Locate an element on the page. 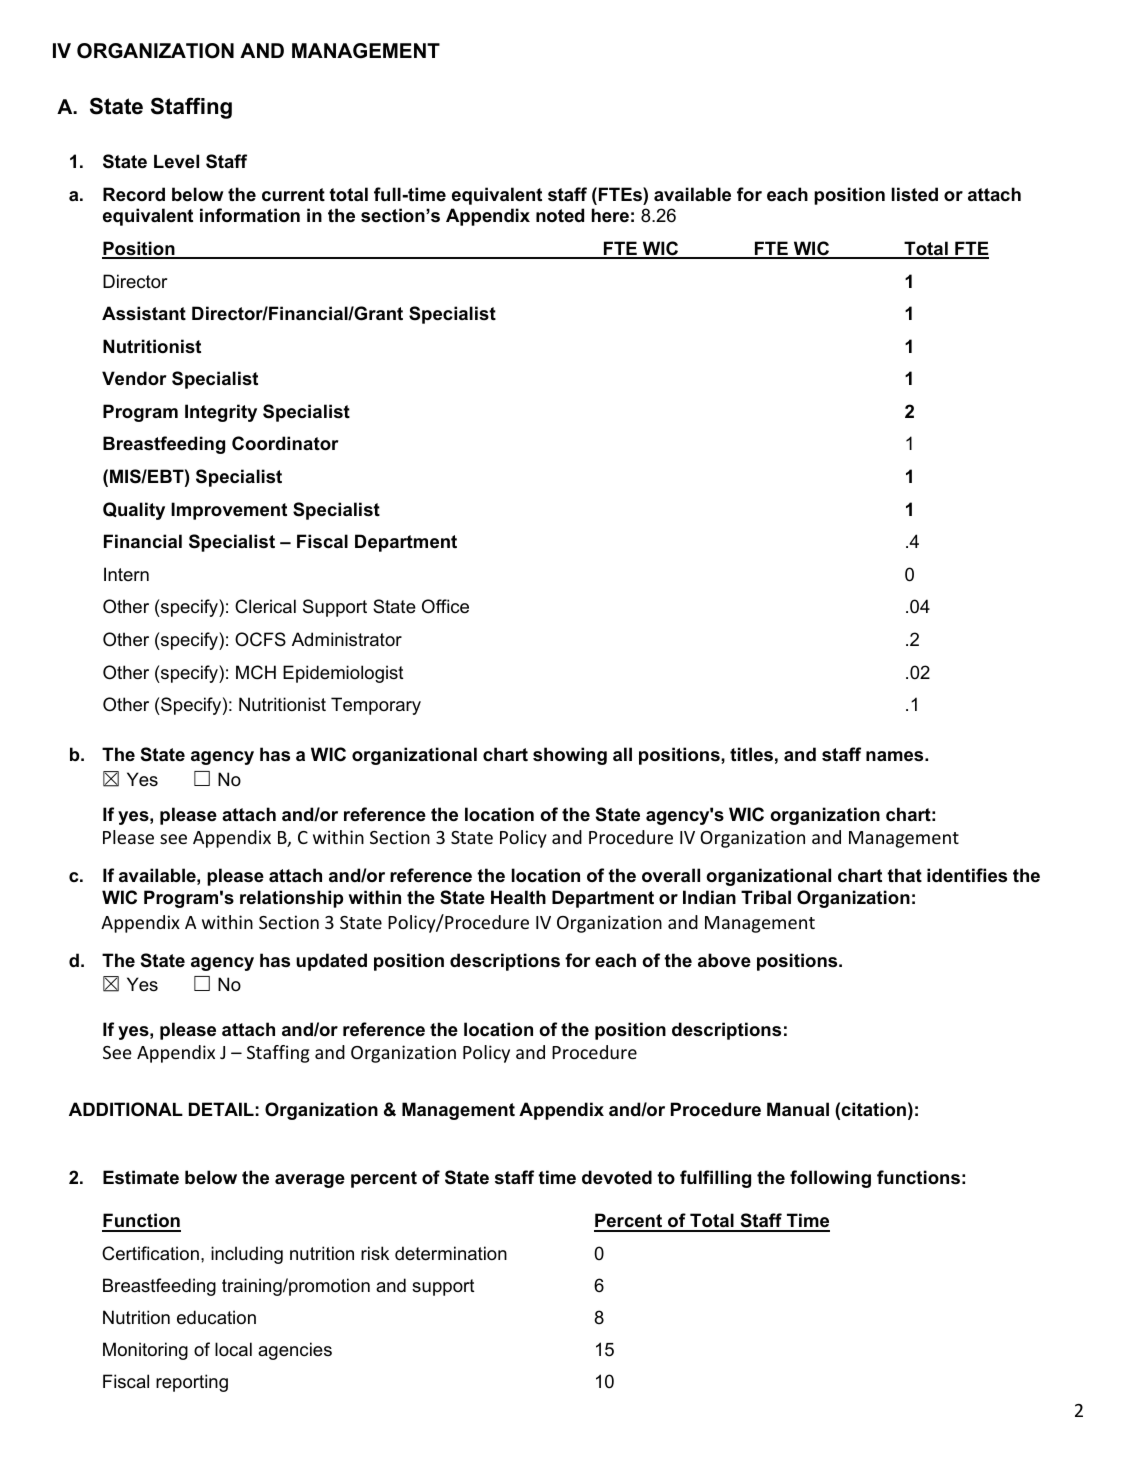  information is located at coordinates (250, 215).
